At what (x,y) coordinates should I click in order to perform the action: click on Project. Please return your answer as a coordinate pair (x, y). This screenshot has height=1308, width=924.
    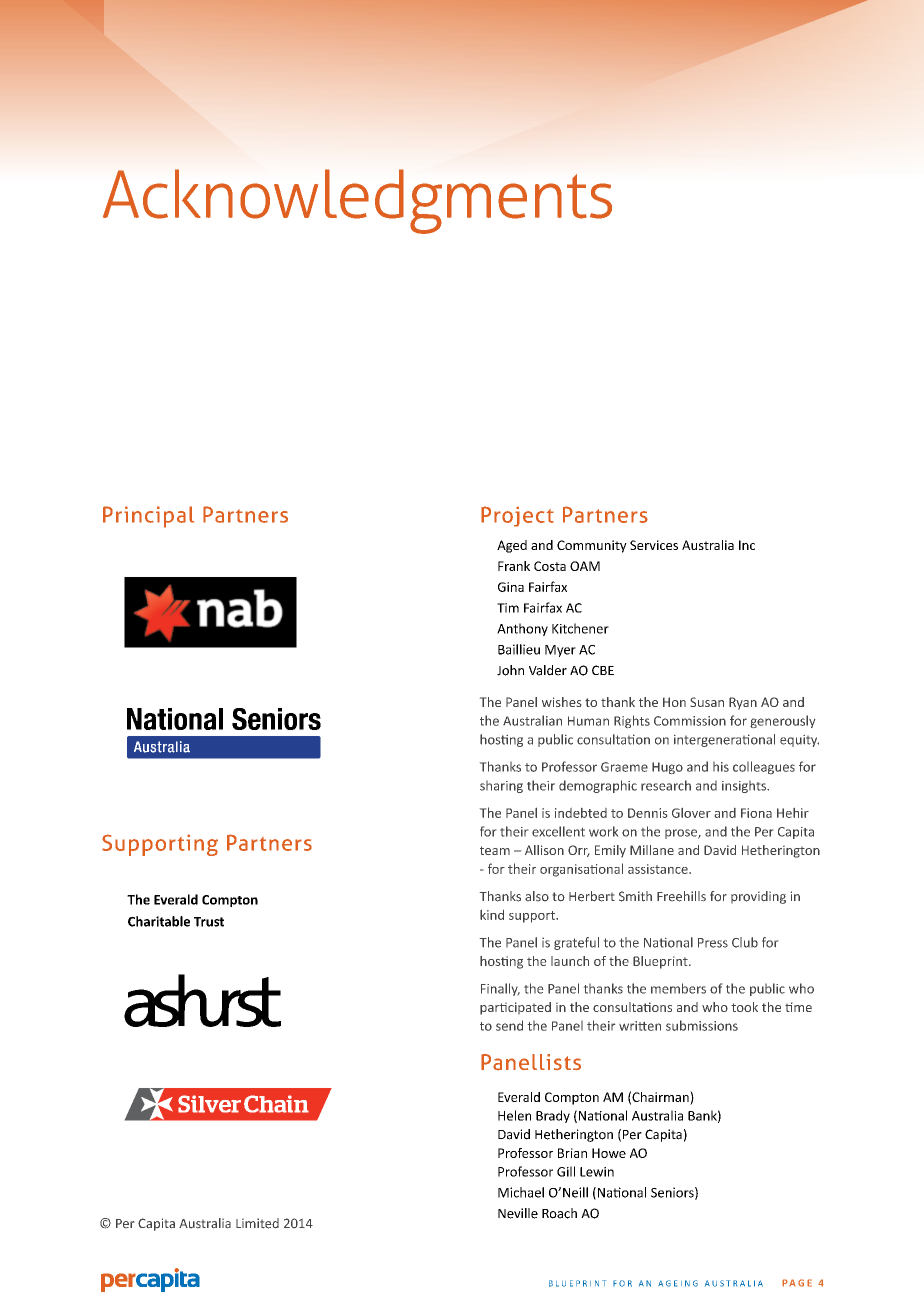
    Looking at the image, I should click on (517, 516).
